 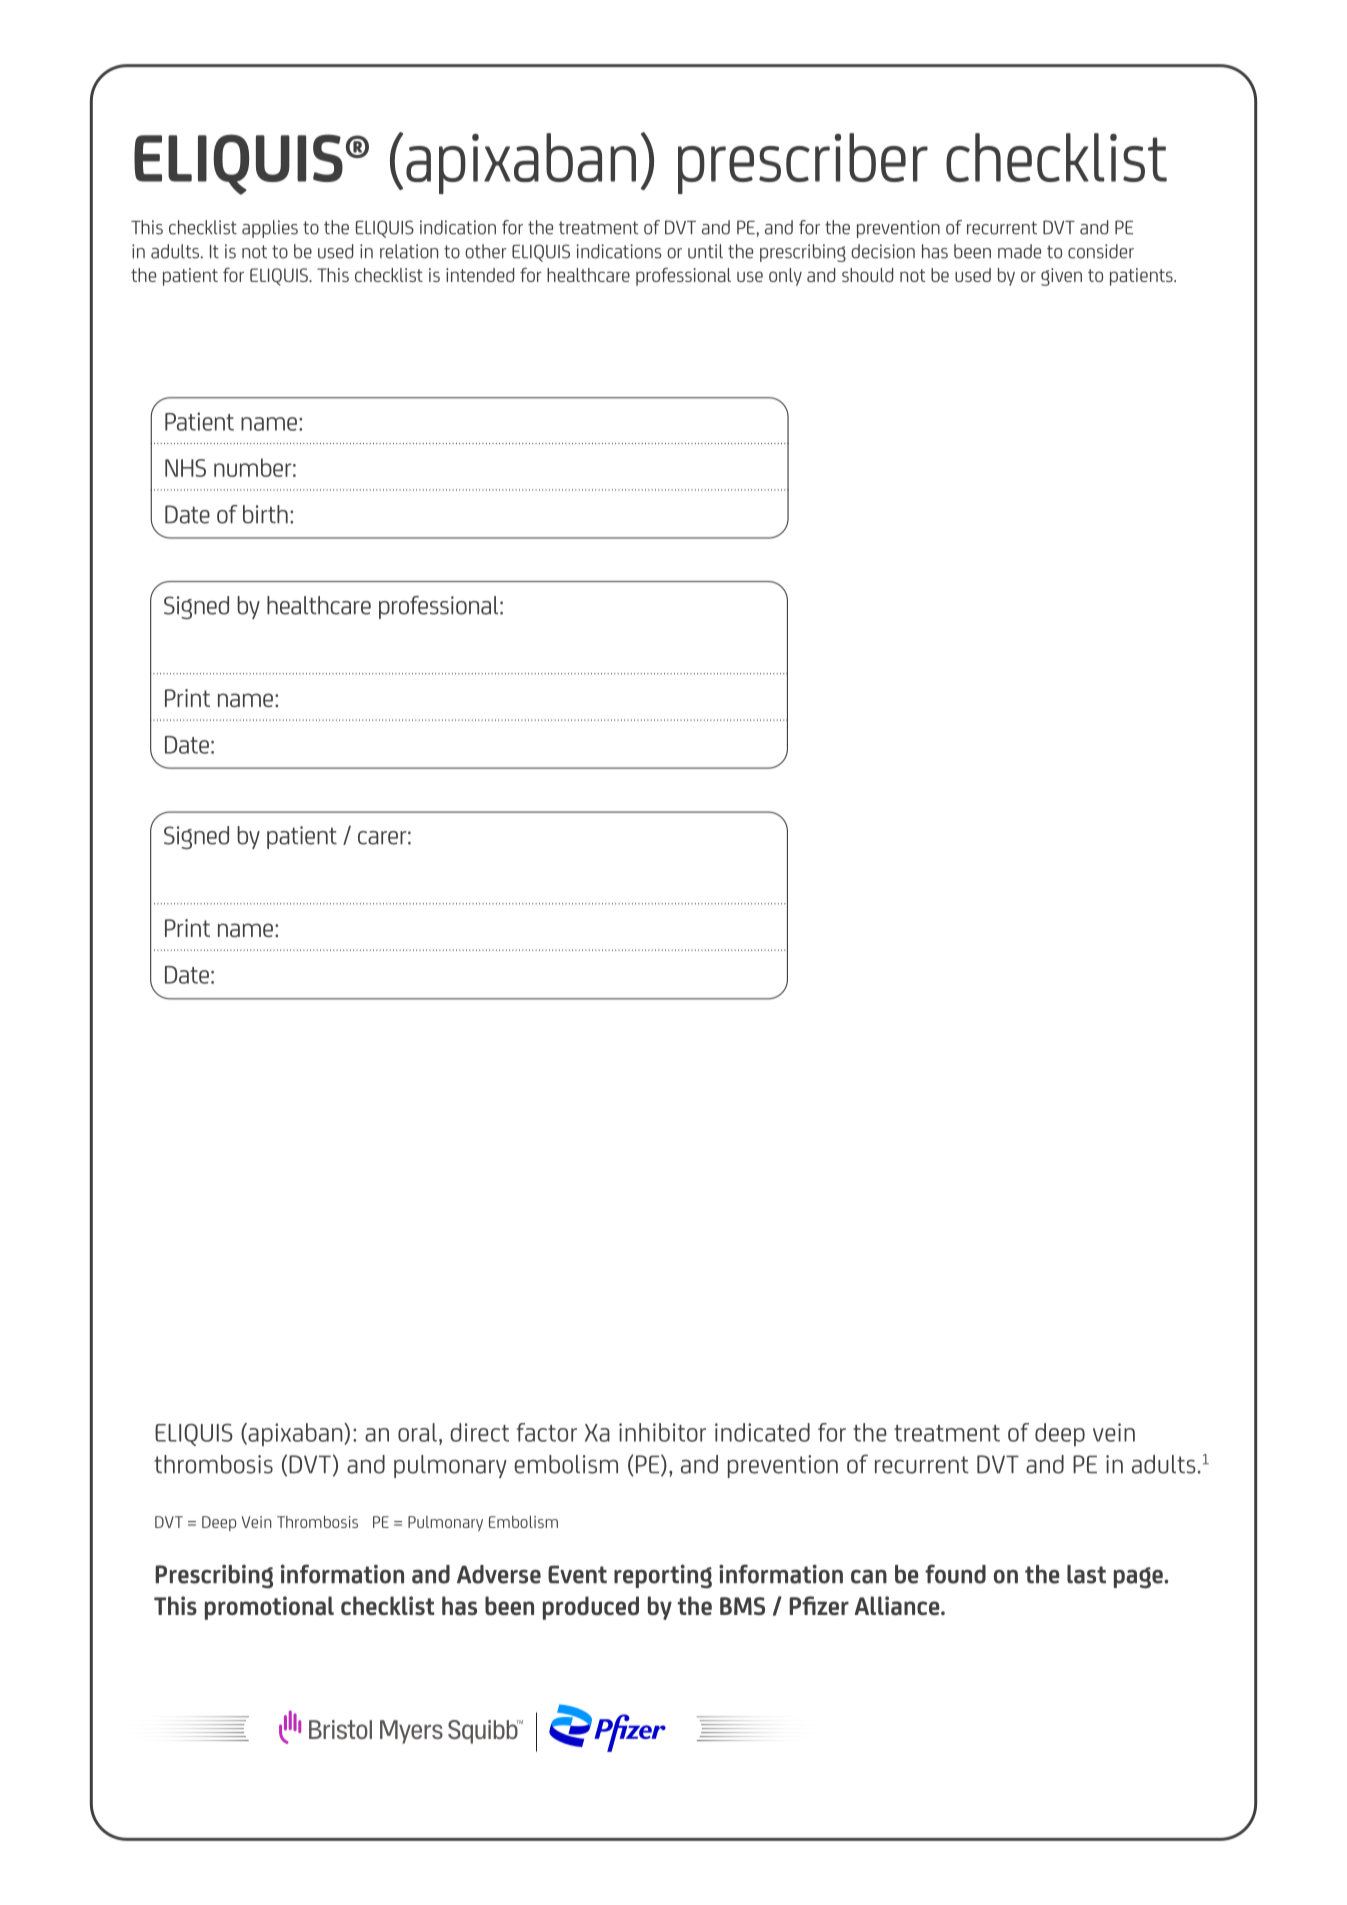 What do you see at coordinates (480, 275) in the screenshot?
I see `intended` at bounding box center [480, 275].
